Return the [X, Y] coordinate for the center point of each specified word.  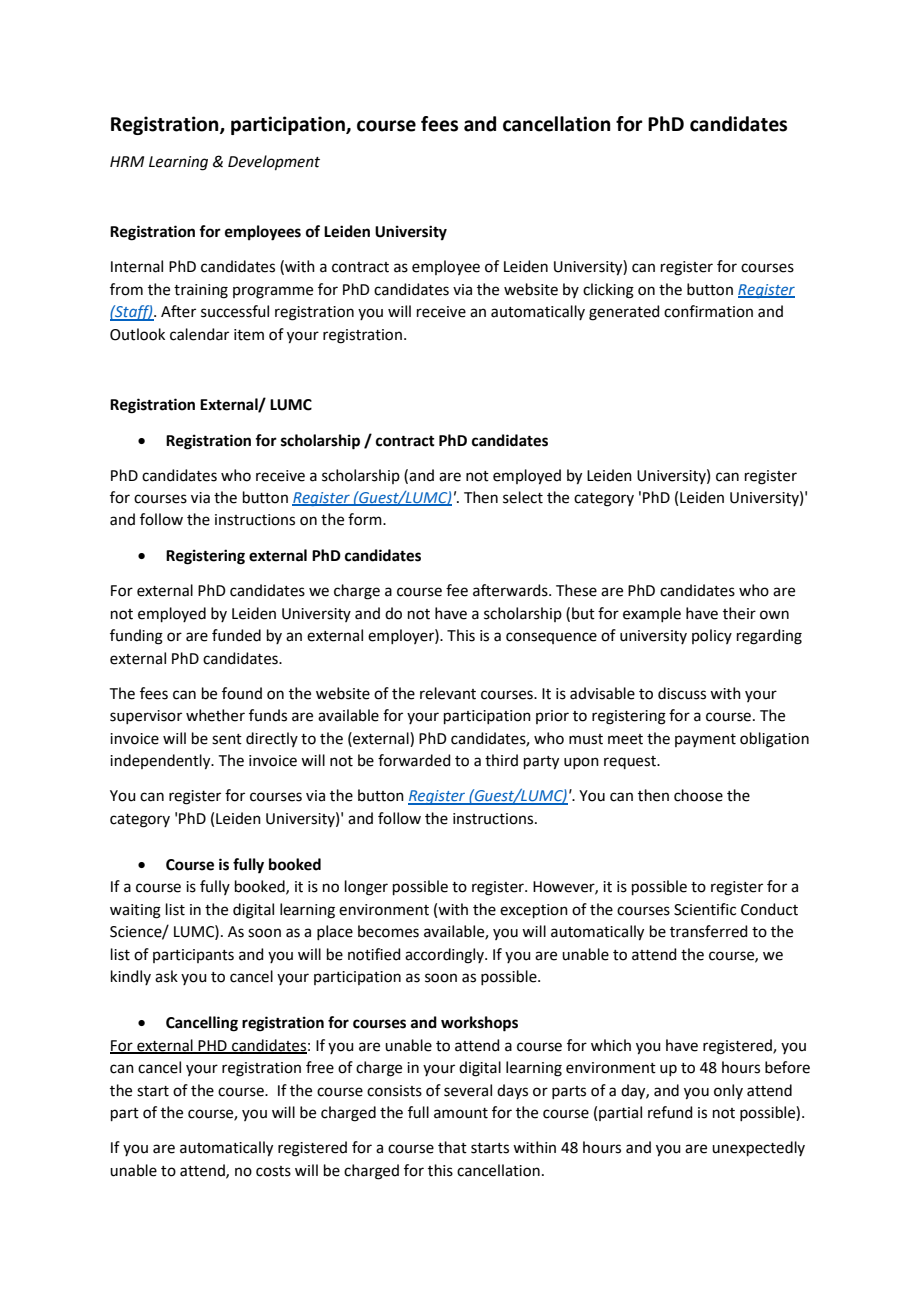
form [366, 519]
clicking [608, 291]
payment [705, 740]
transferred [709, 931]
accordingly [445, 956]
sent [227, 739]
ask [166, 976]
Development [274, 162]
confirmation [708, 311]
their [739, 613]
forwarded [414, 760]
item [249, 335]
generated [624, 313]
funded [236, 635]
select [523, 497]
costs [273, 1171]
